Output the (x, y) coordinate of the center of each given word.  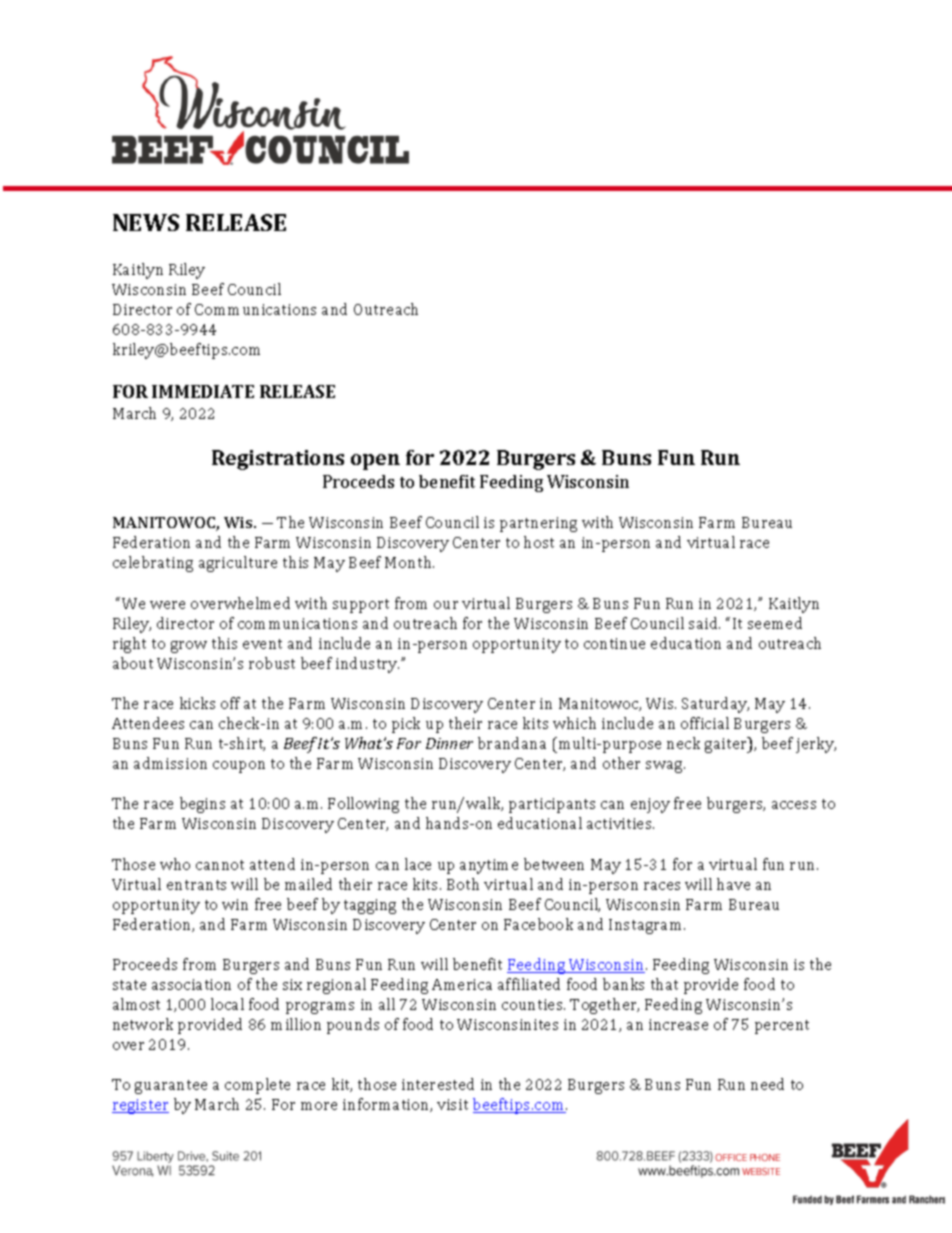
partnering (538, 524)
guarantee (171, 1087)
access (794, 805)
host (539, 542)
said (704, 623)
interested (438, 1084)
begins (202, 805)
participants (552, 805)
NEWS (146, 222)
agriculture (238, 564)
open (375, 462)
